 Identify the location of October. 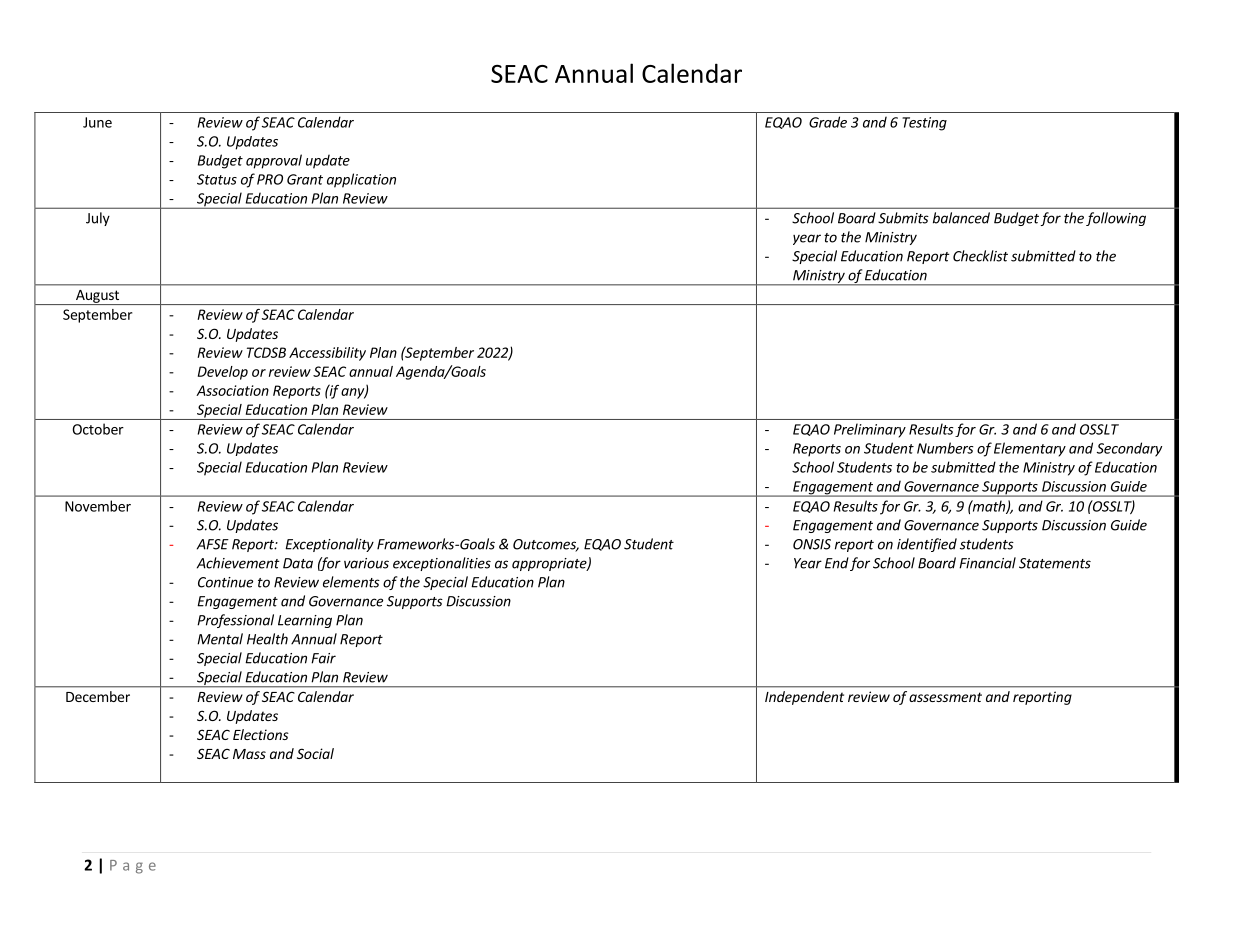
(98, 429).
